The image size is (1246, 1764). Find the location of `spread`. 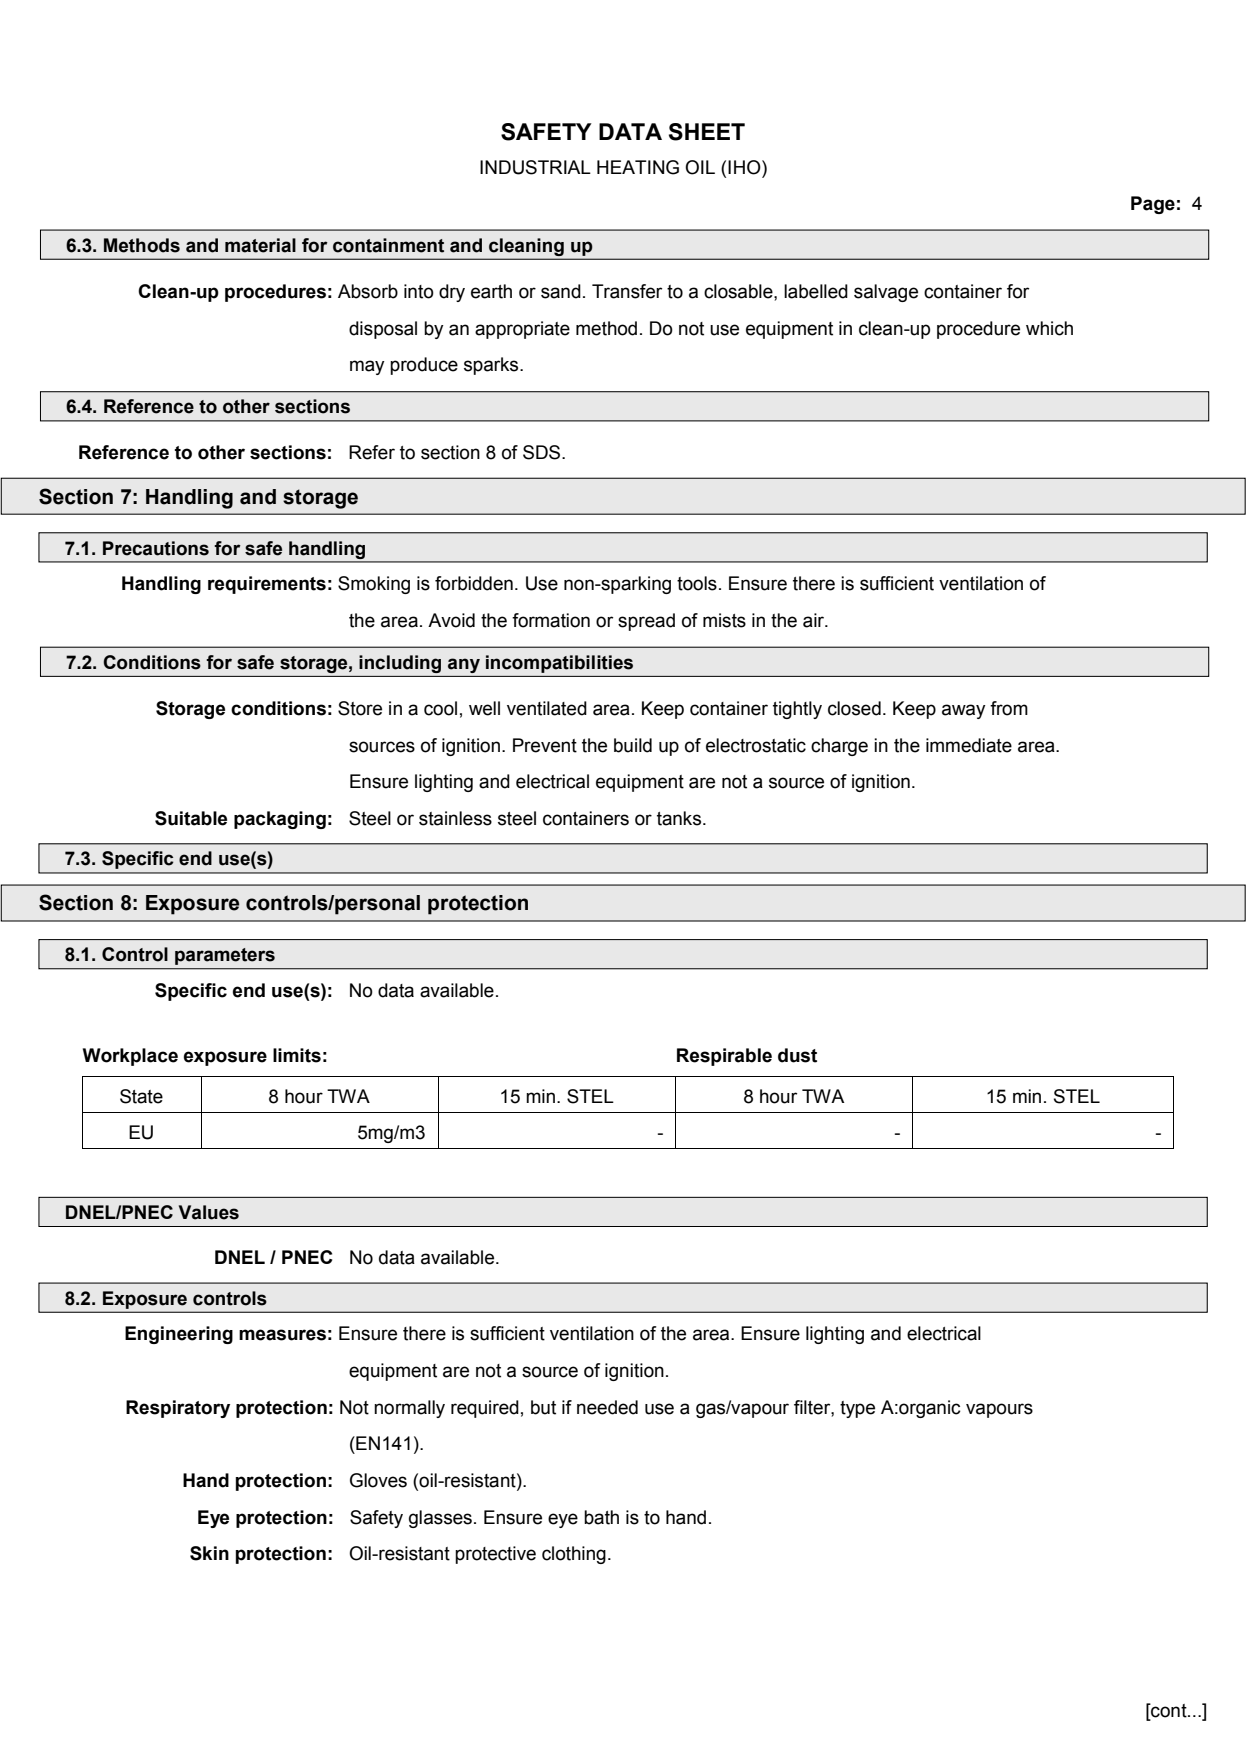

spread is located at coordinates (646, 622).
